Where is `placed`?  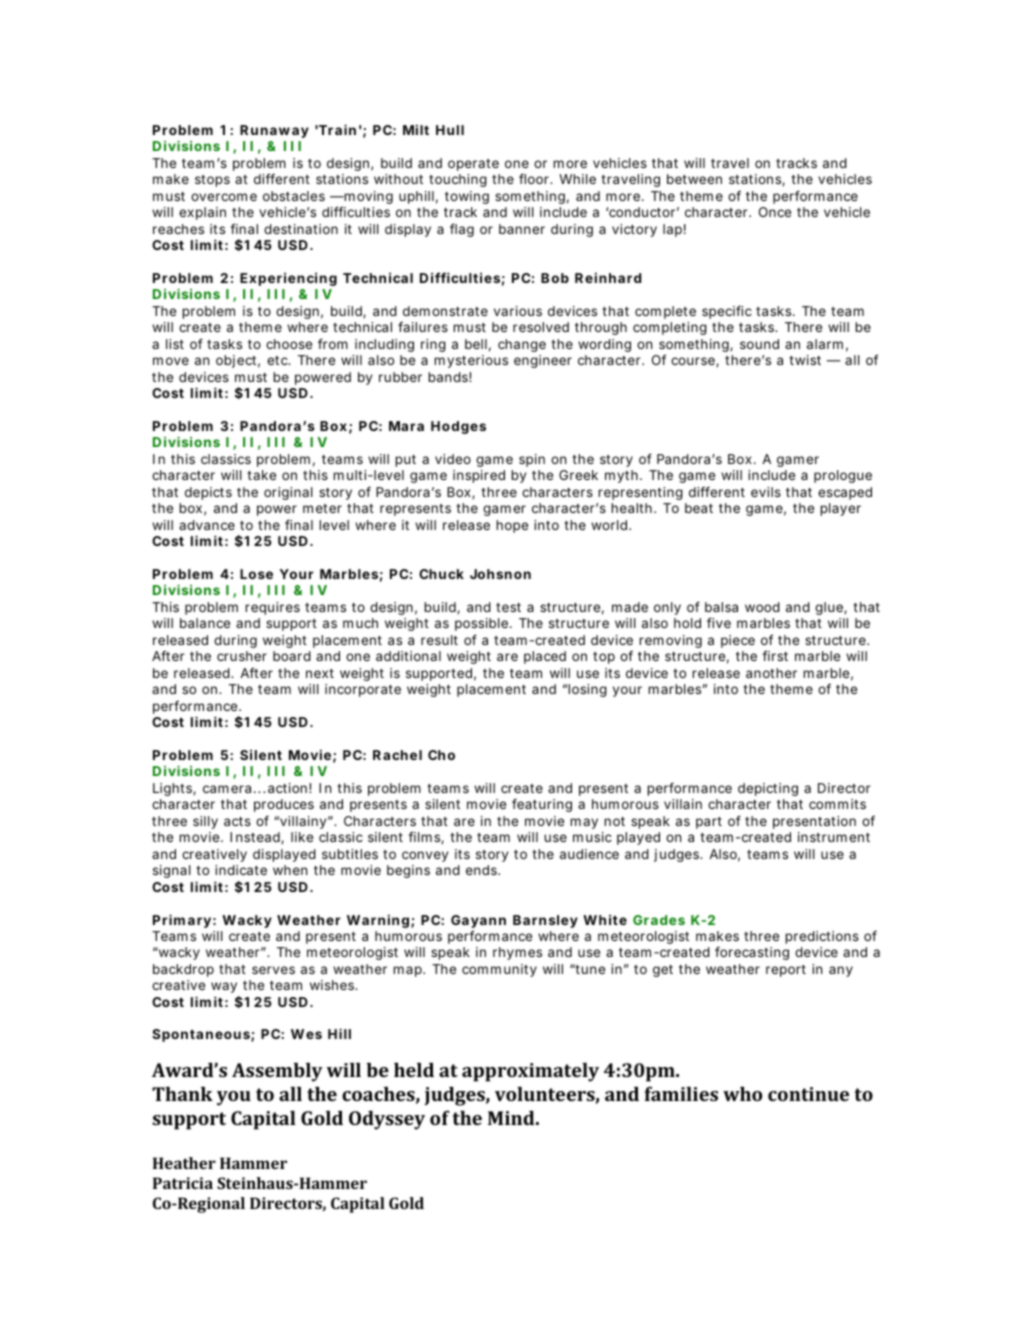 placed is located at coordinates (545, 657).
